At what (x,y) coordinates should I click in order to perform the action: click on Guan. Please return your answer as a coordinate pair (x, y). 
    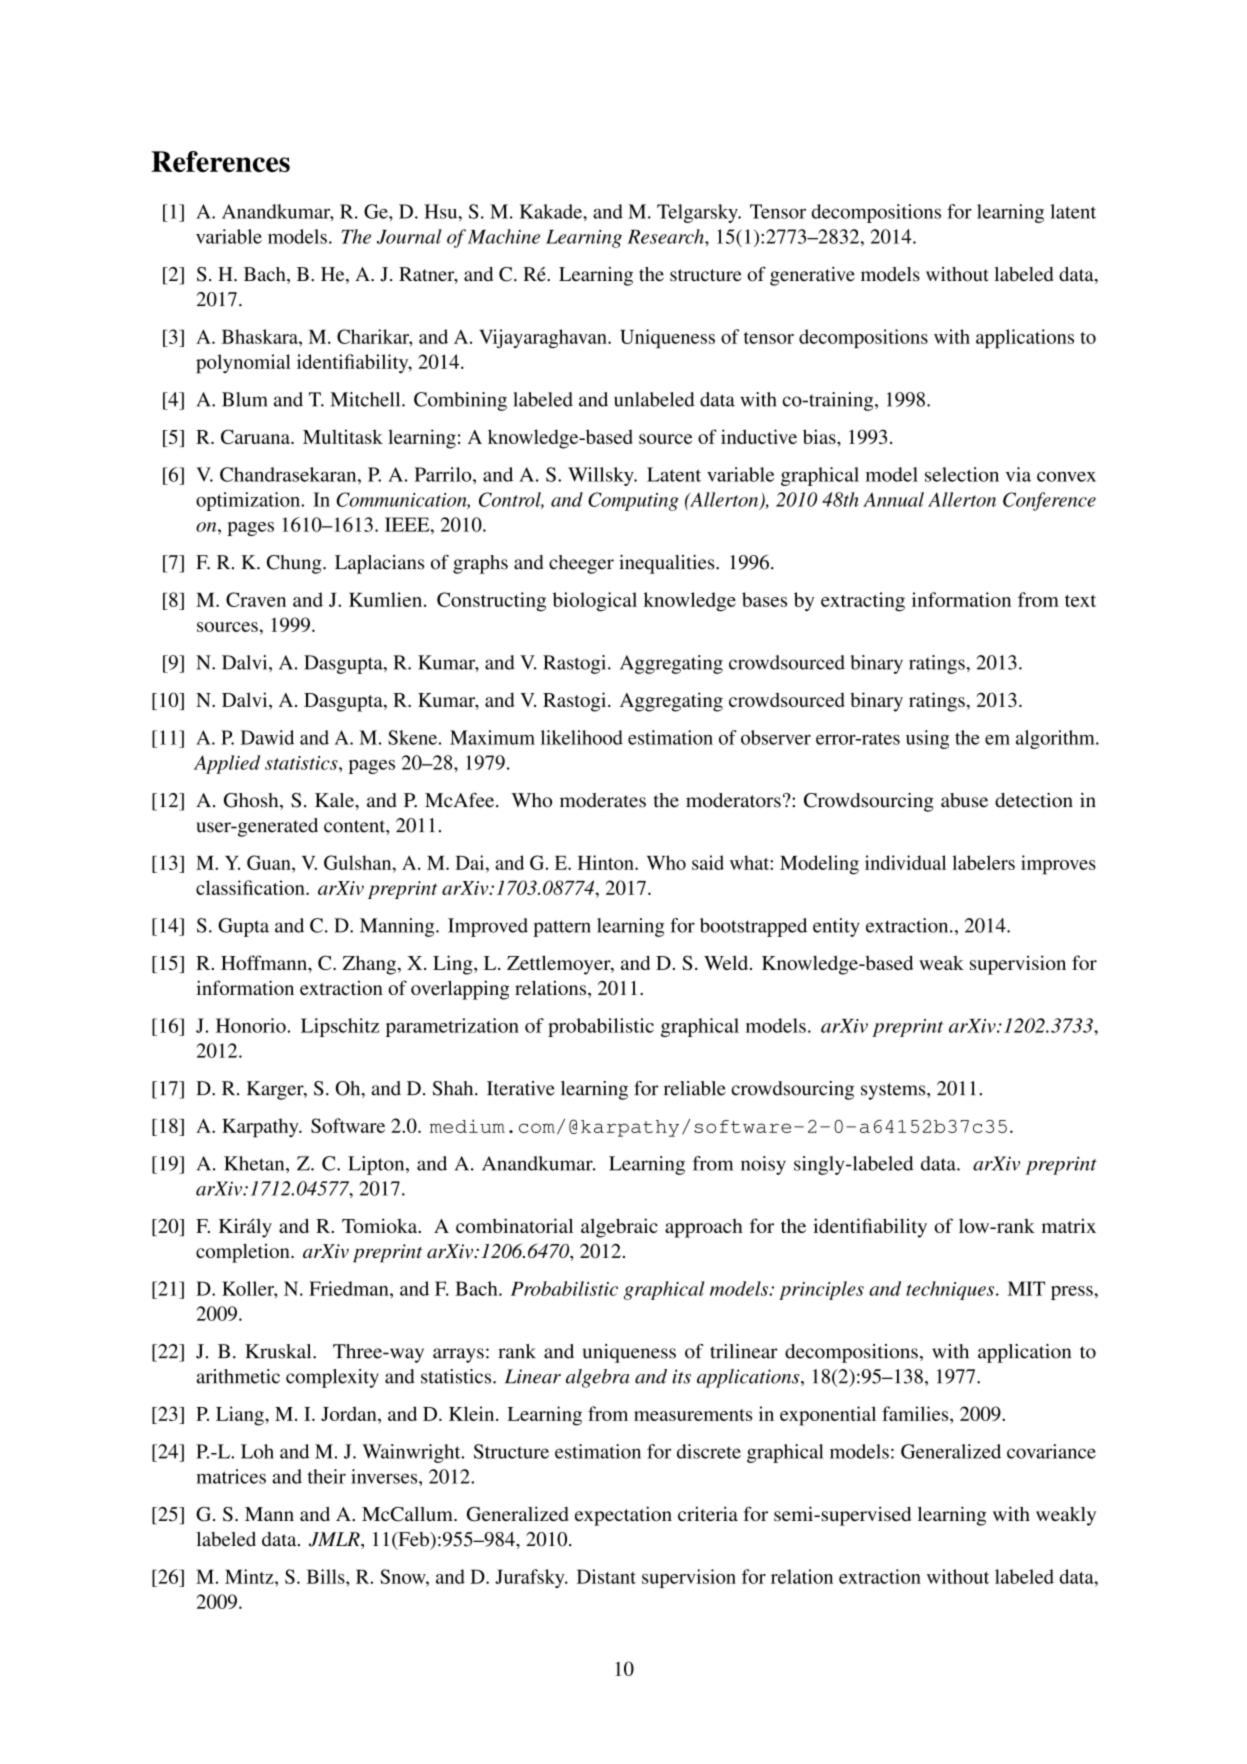
    Looking at the image, I should click on (270, 862).
